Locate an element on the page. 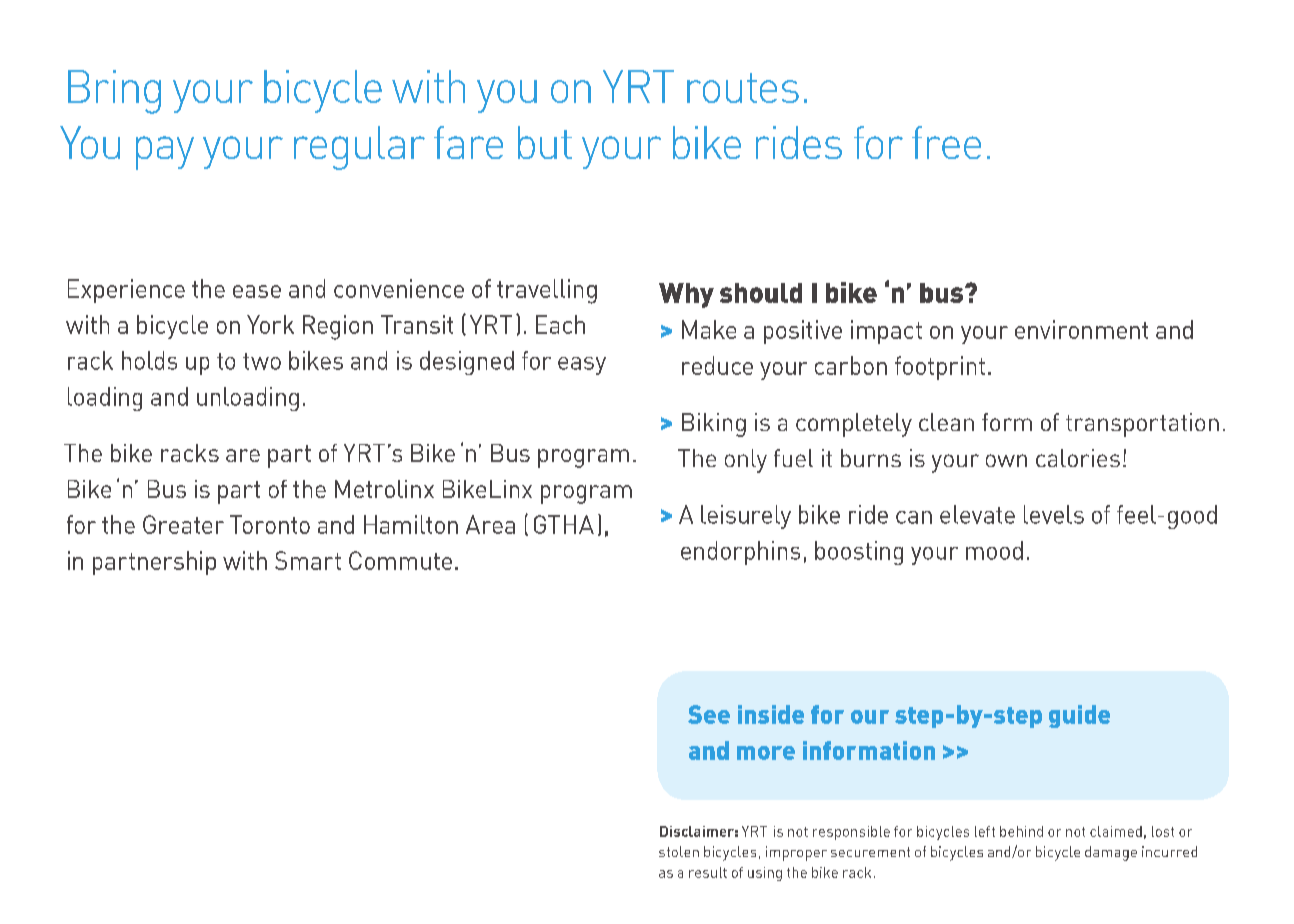  free is located at coordinates (946, 142).
